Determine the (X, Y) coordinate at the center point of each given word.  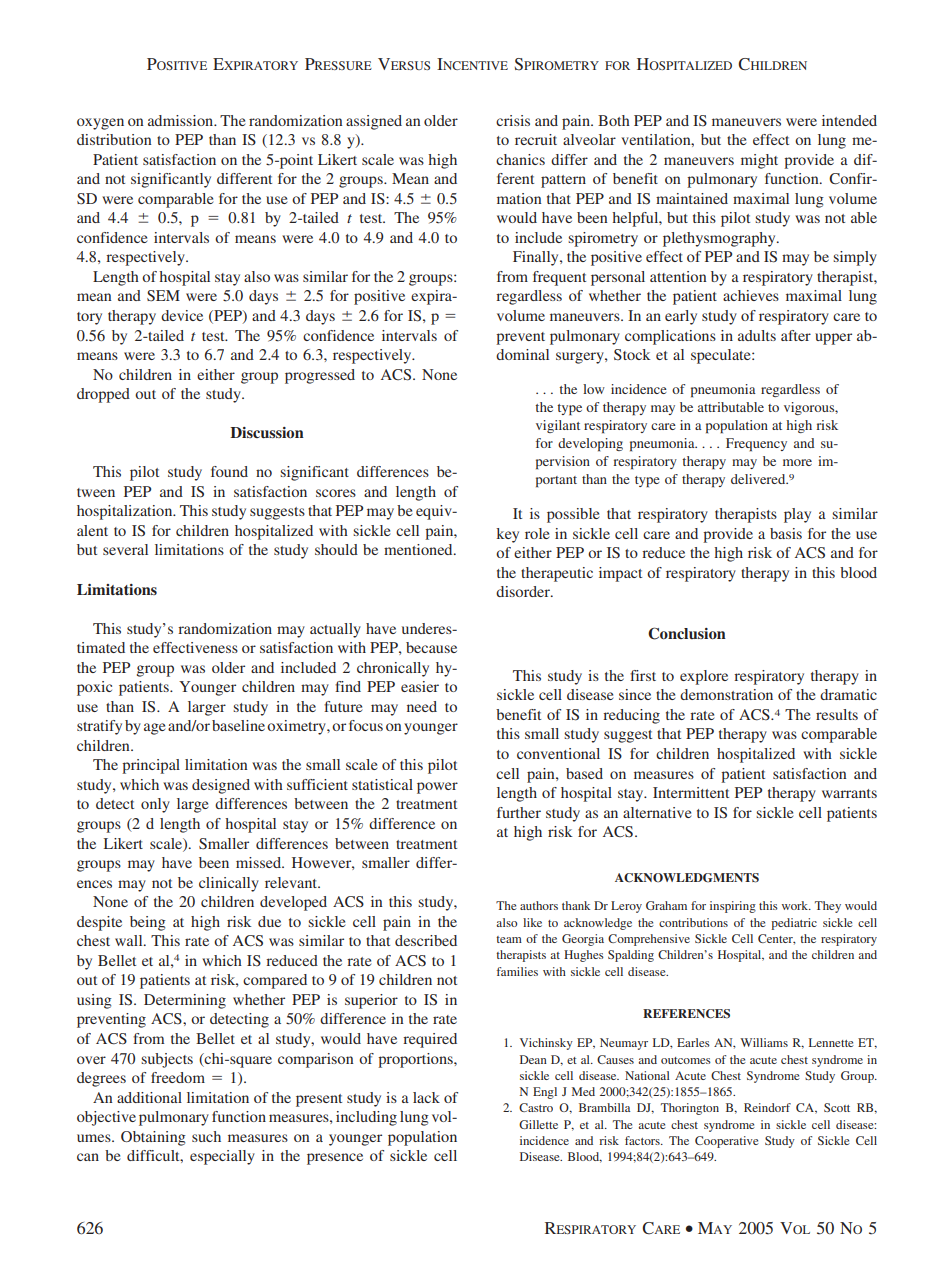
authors (539, 905)
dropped (103, 395)
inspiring (733, 907)
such (206, 1136)
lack (426, 1097)
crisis (513, 120)
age (154, 729)
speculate (722, 356)
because (431, 647)
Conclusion (687, 633)
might (759, 161)
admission (182, 120)
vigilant (558, 426)
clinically (229, 884)
